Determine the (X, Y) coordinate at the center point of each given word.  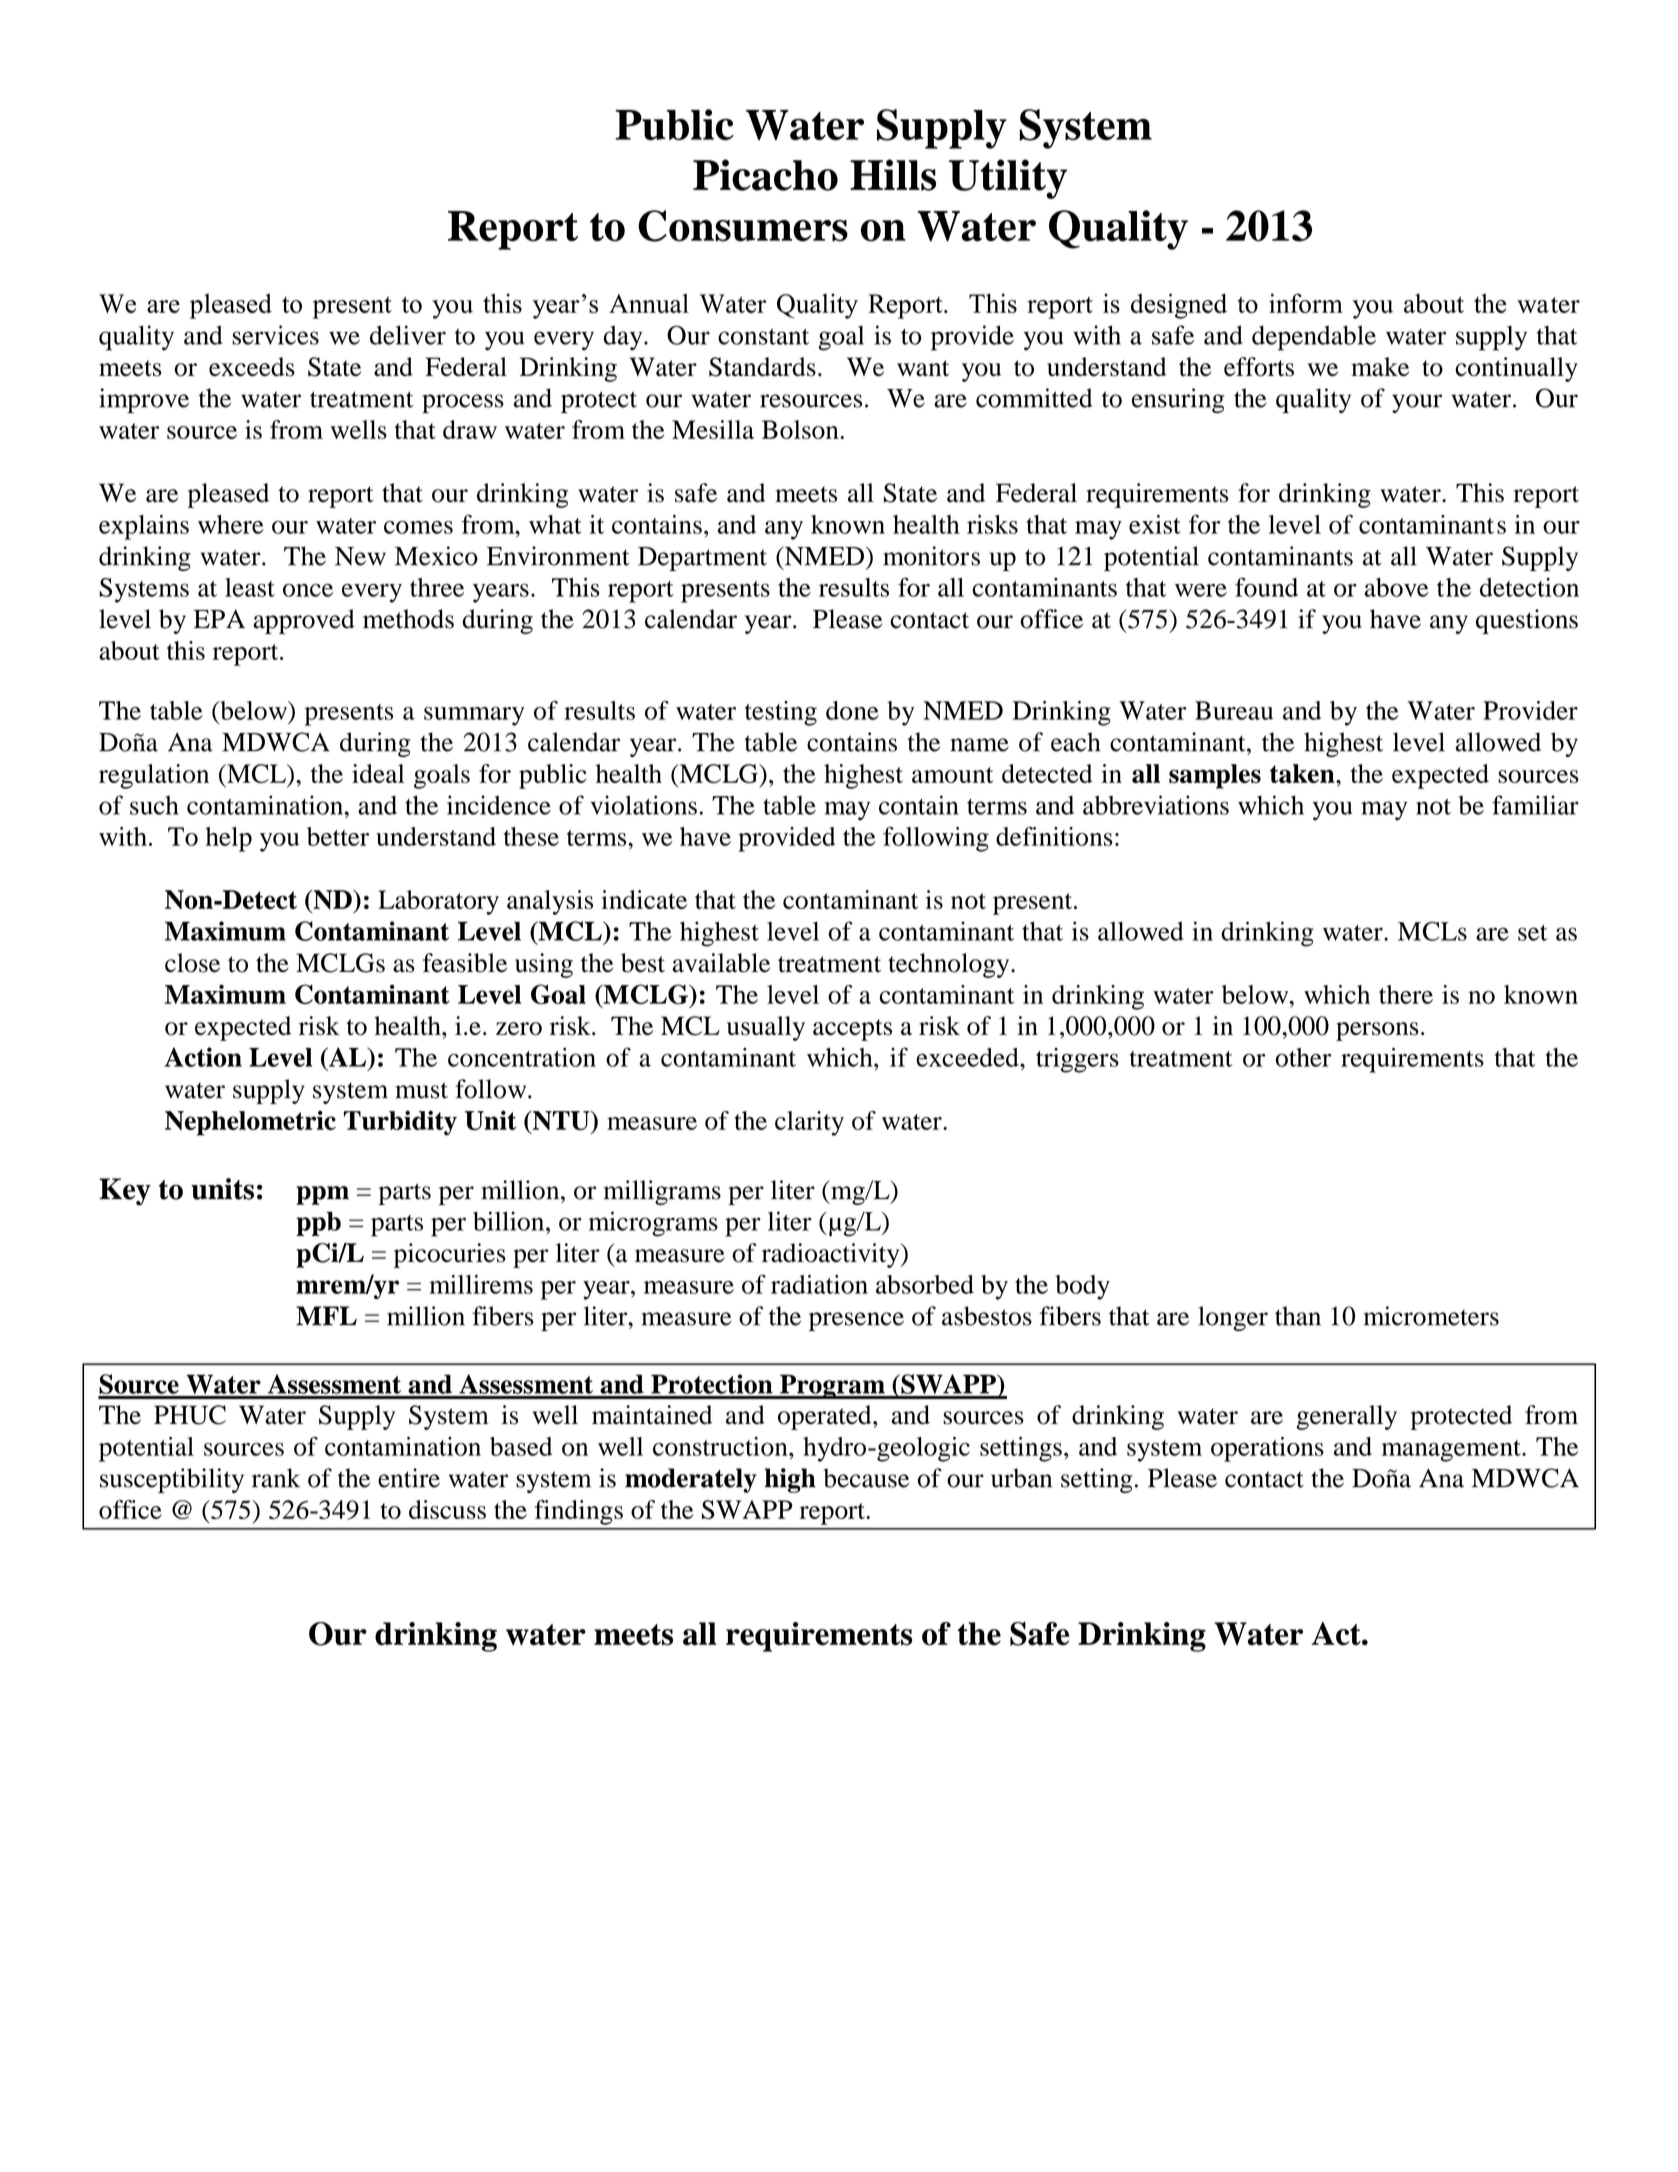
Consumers (743, 226)
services (275, 335)
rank (276, 1478)
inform (1306, 303)
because (866, 1478)
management (1452, 1451)
